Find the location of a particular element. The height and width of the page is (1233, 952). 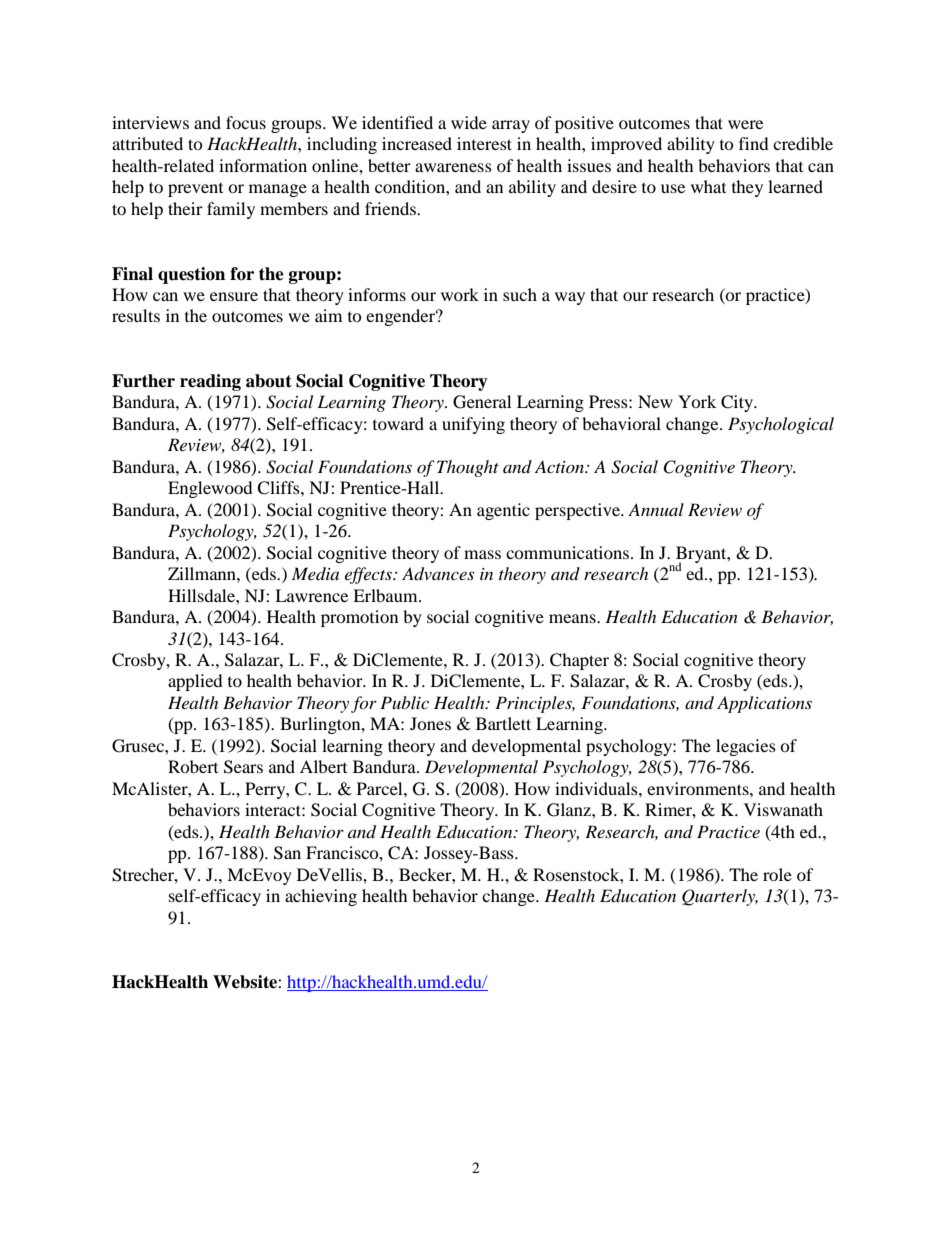

interest is located at coordinates (484, 143).
